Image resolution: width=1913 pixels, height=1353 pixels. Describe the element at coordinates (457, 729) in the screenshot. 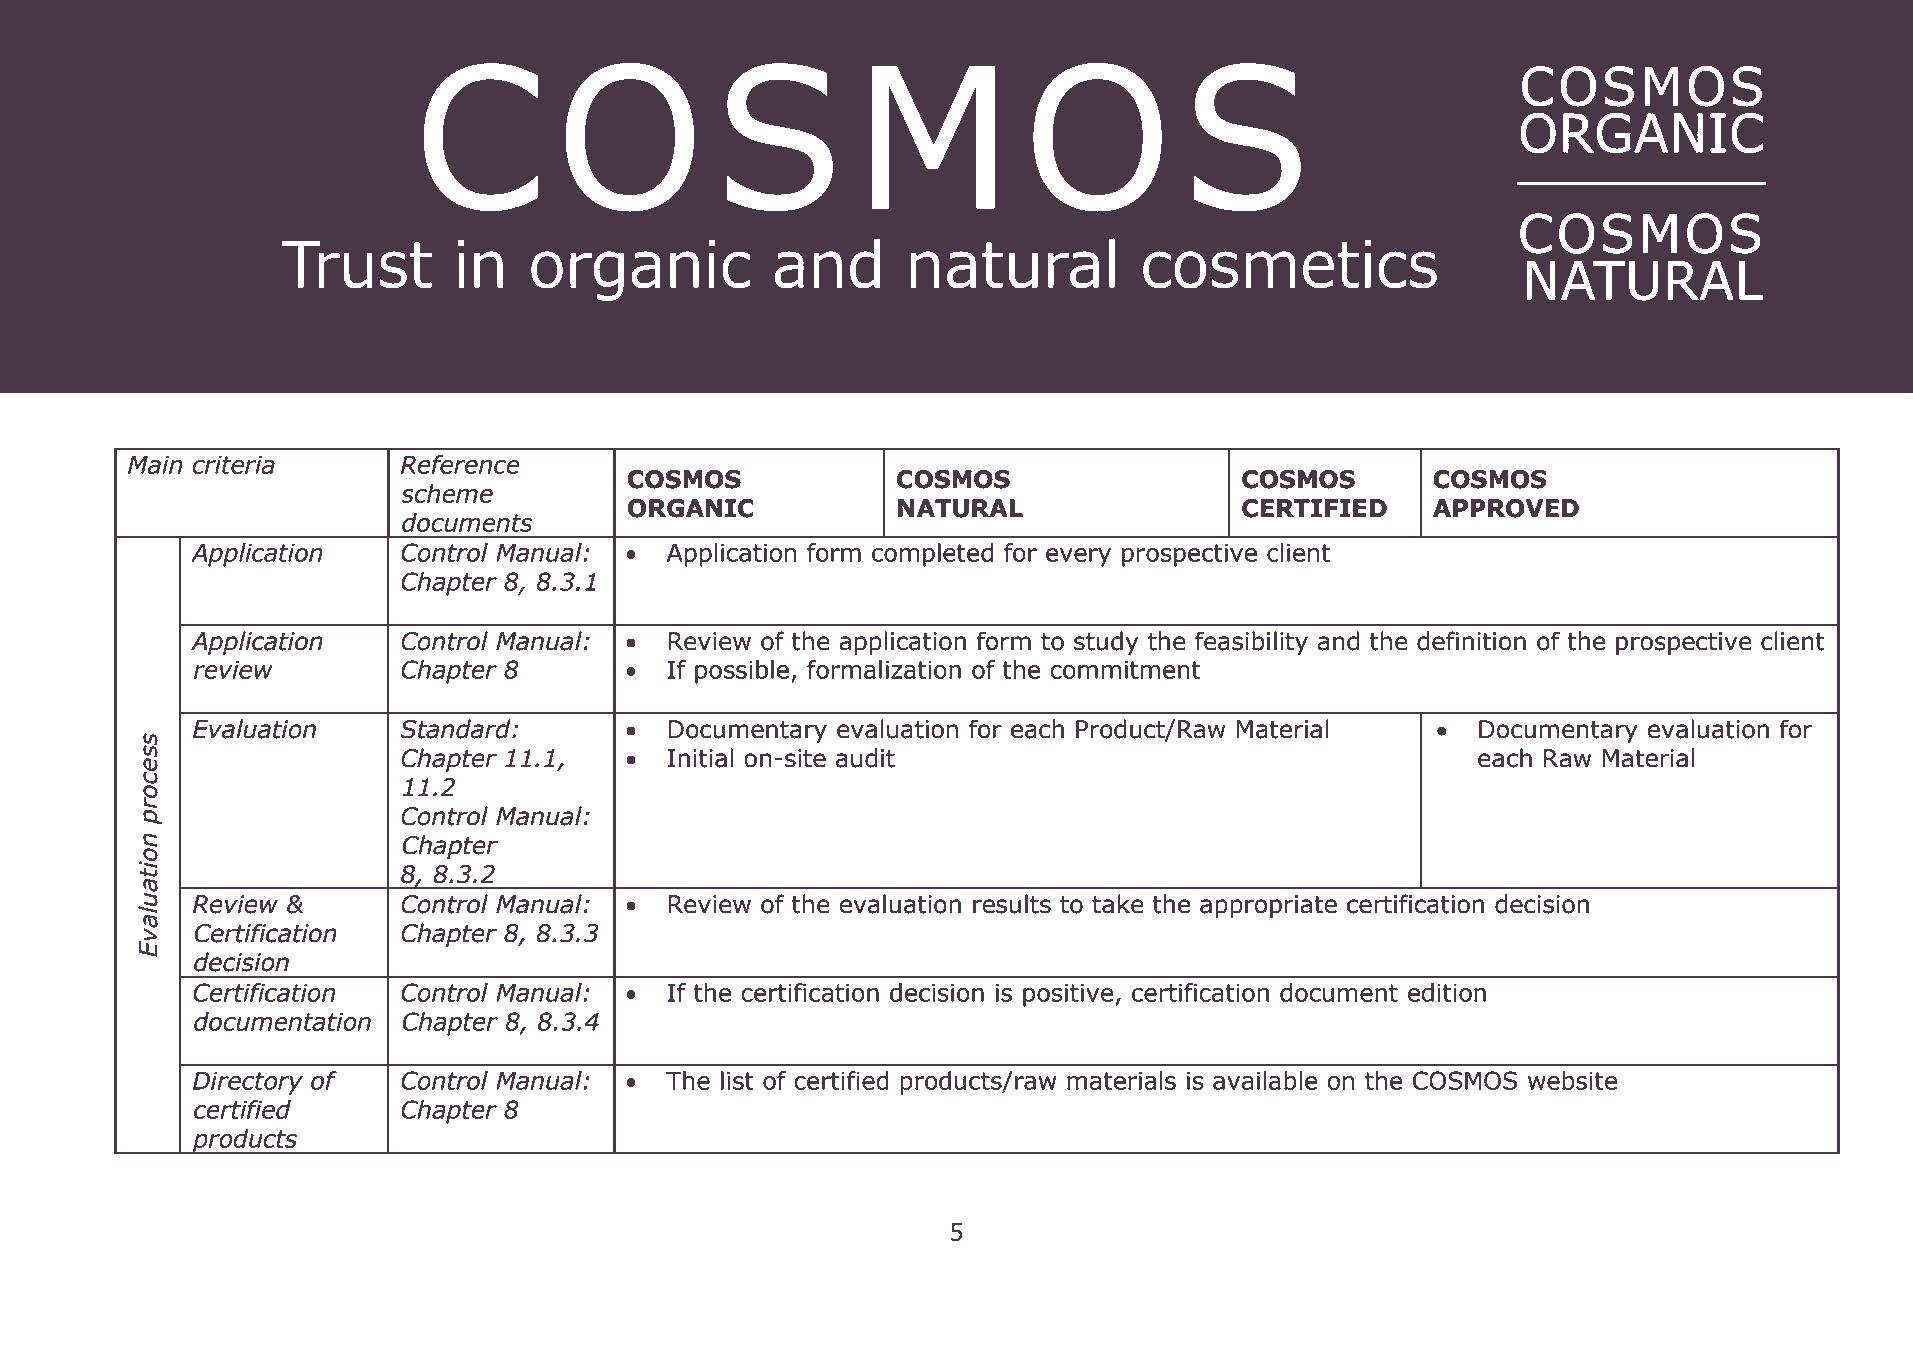

I see `Standard` at that location.
